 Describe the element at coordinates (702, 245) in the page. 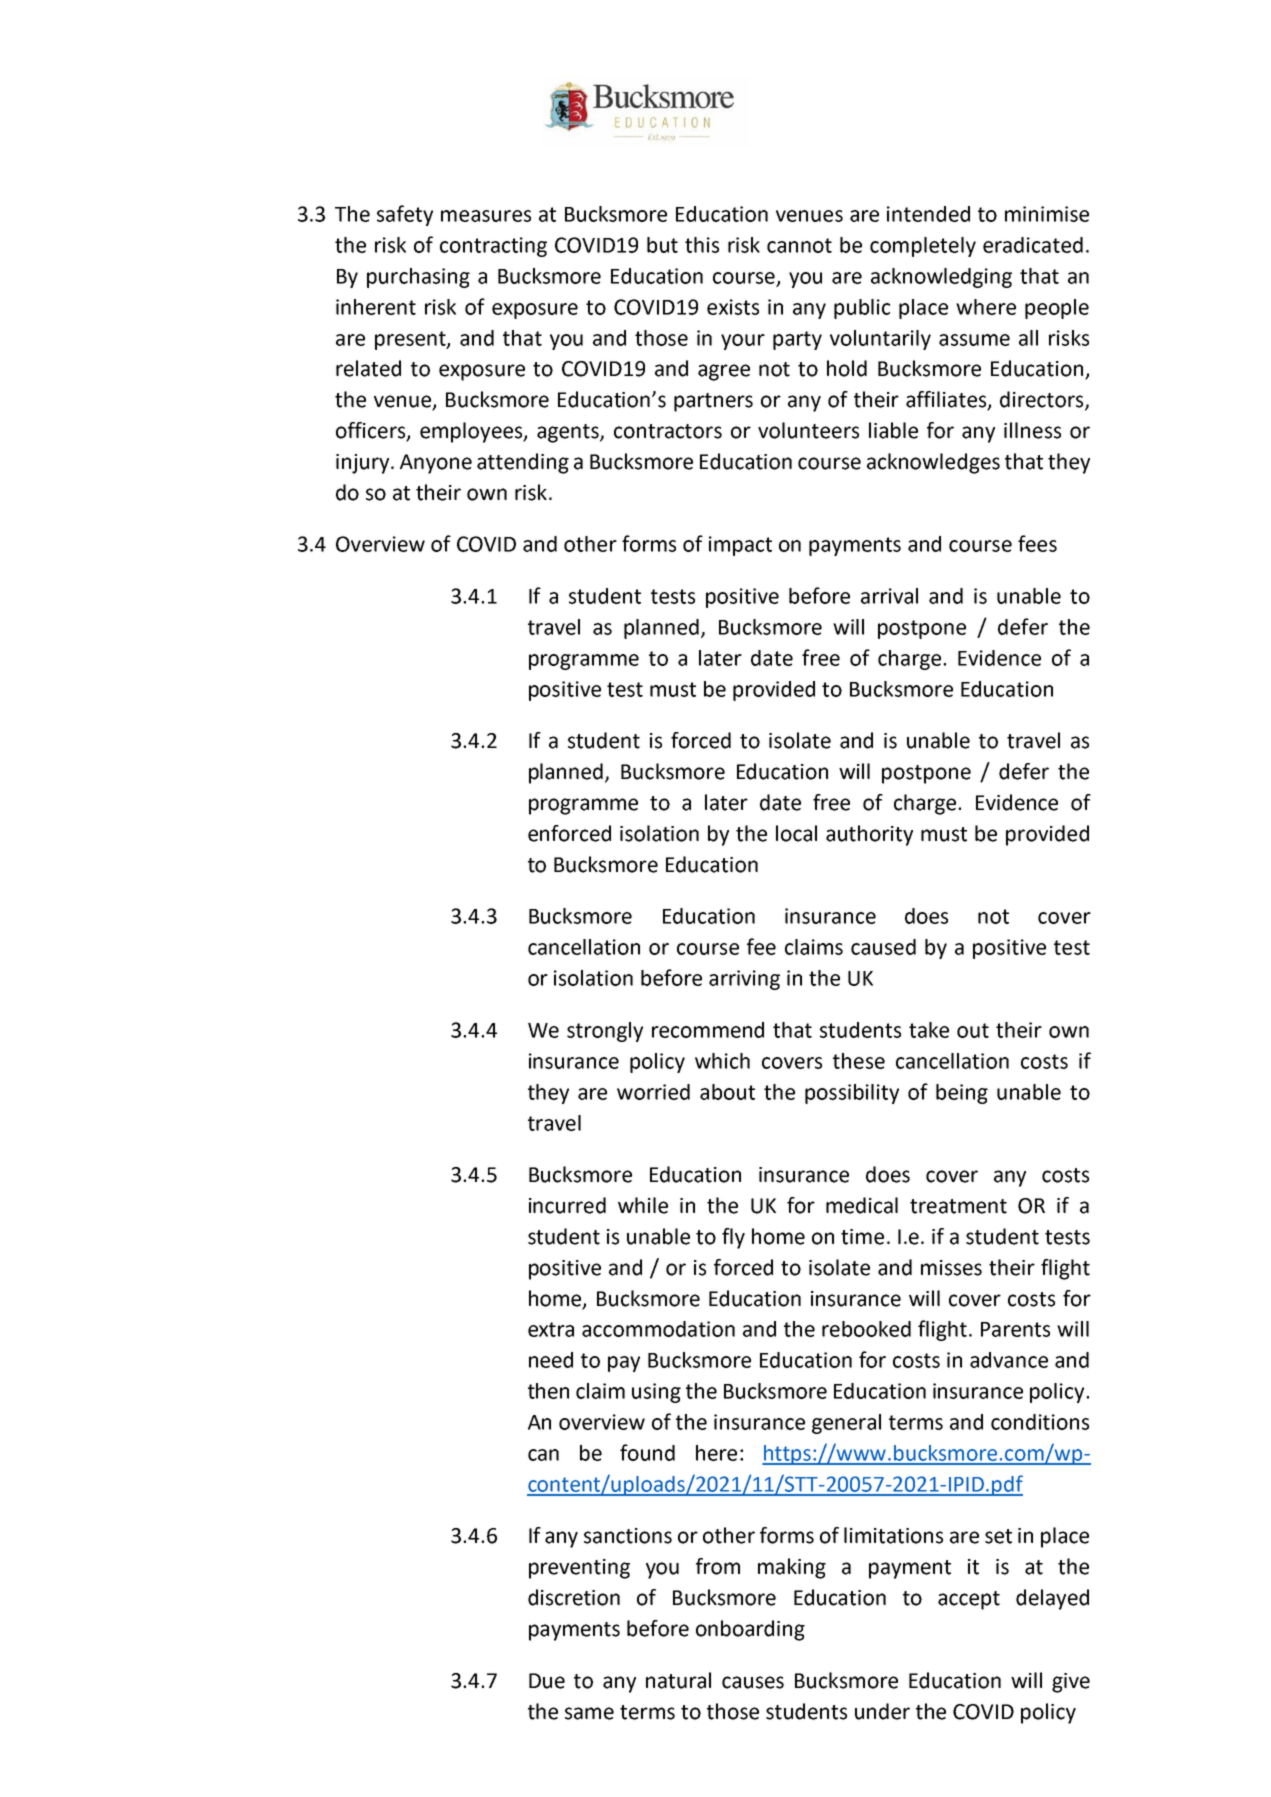

I see `this` at that location.
